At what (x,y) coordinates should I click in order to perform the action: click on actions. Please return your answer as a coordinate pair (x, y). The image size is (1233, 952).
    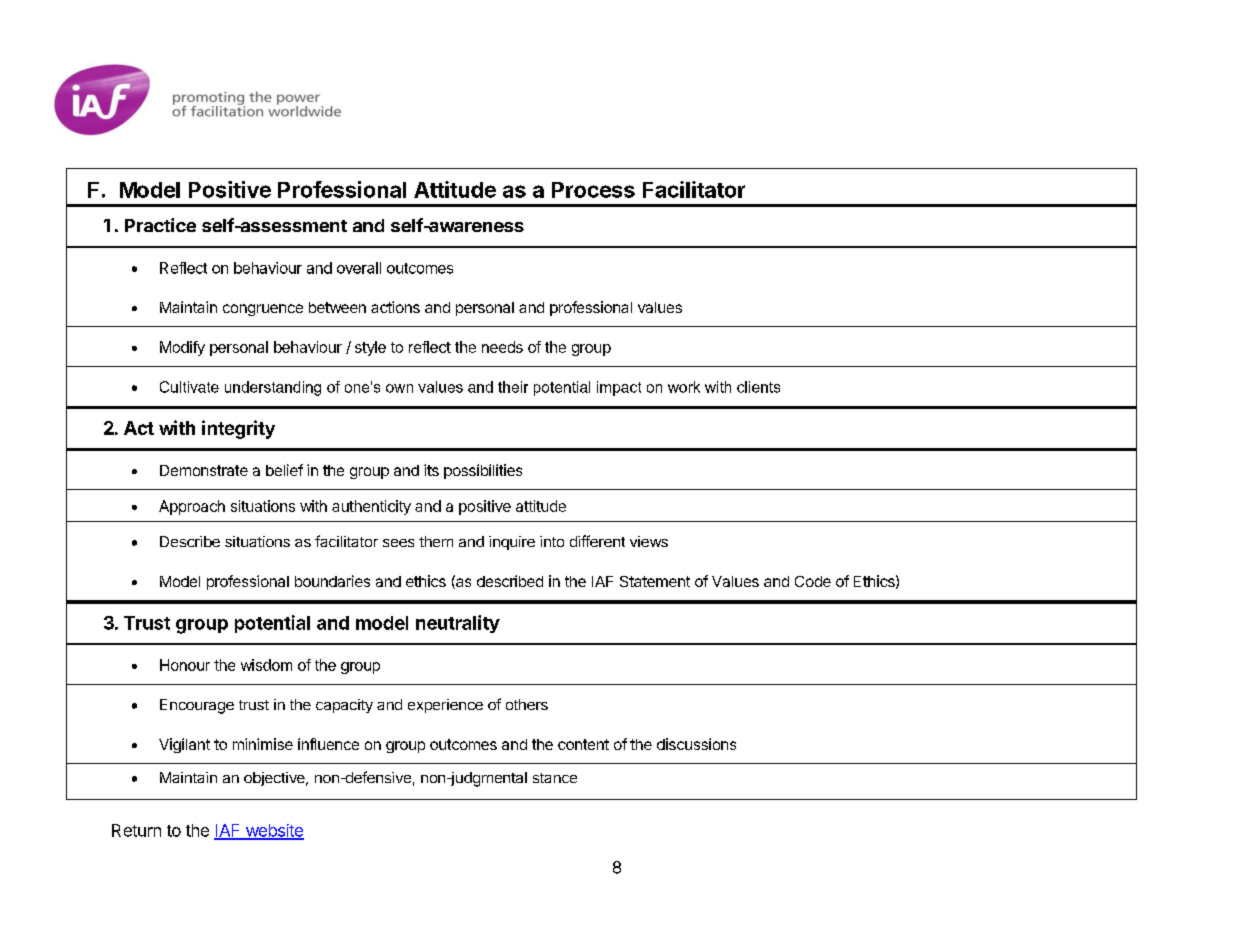
    Looking at the image, I should click on (395, 307).
